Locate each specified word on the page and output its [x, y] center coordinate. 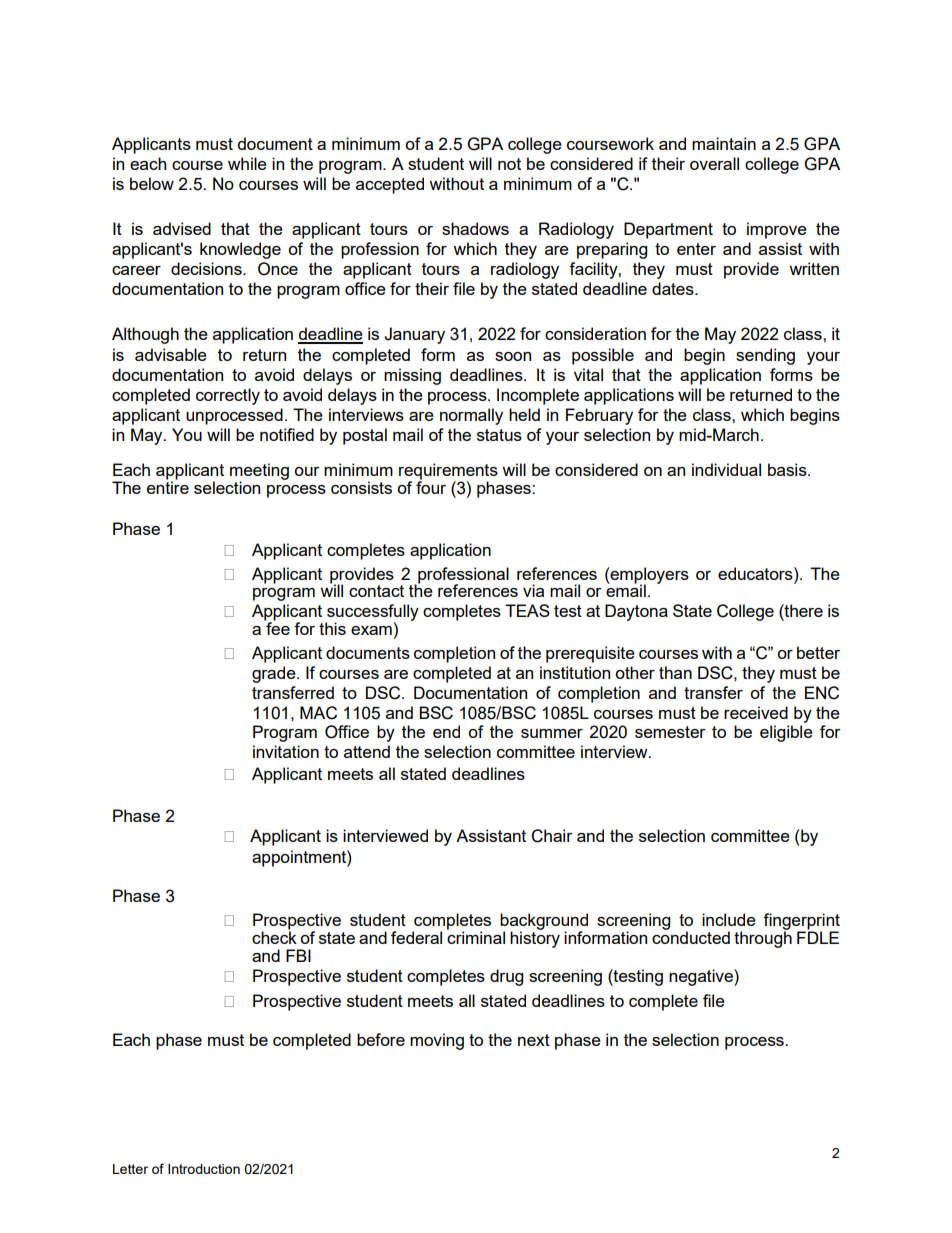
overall [714, 163]
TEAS [527, 610]
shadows [475, 228]
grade [275, 674]
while [247, 163]
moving [437, 1041]
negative [702, 977]
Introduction [204, 1169]
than [675, 672]
